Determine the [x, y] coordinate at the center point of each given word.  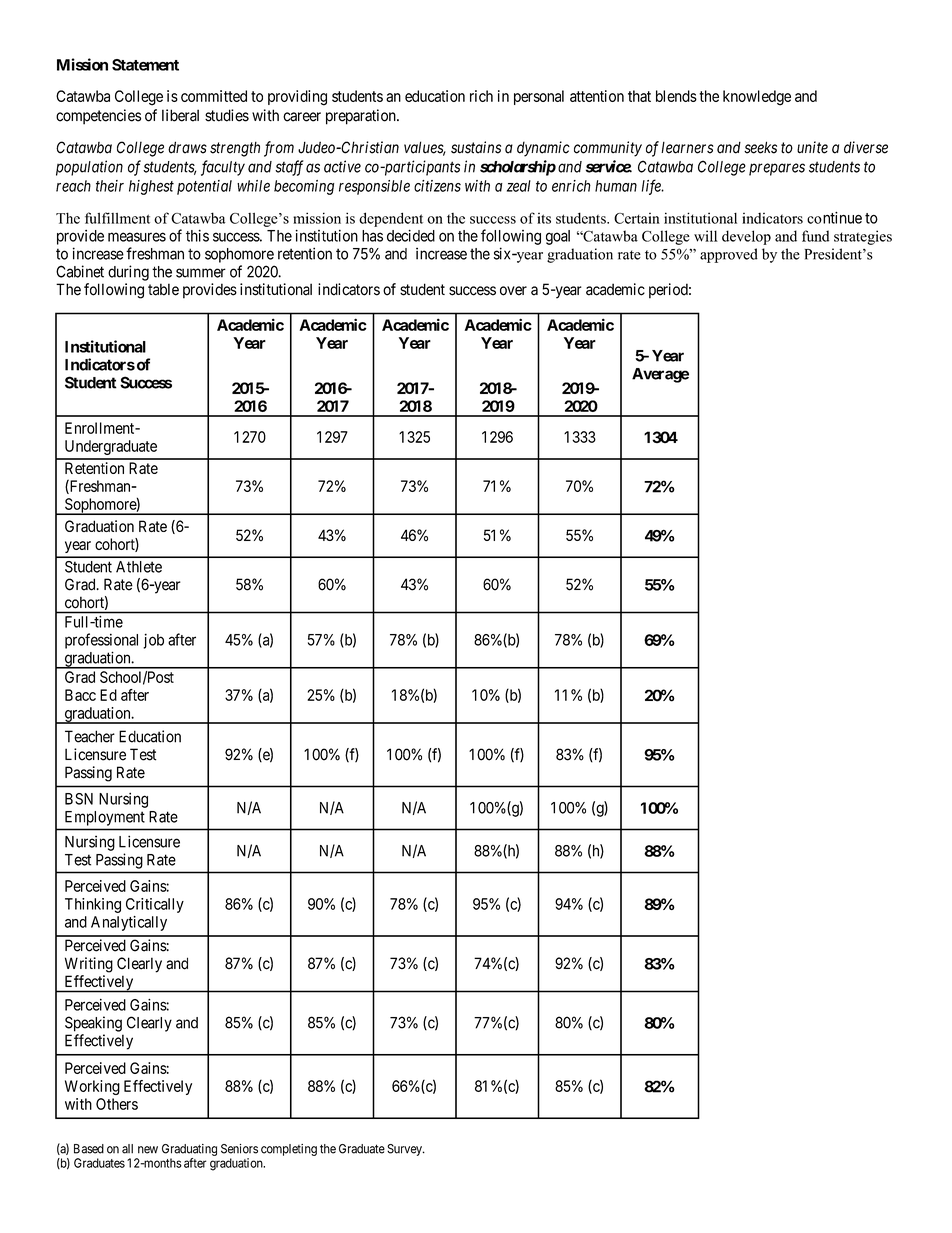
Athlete [139, 567]
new [148, 1150]
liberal [180, 115]
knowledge [757, 98]
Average [660, 375]
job [153, 641]
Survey [405, 1150]
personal [539, 97]
